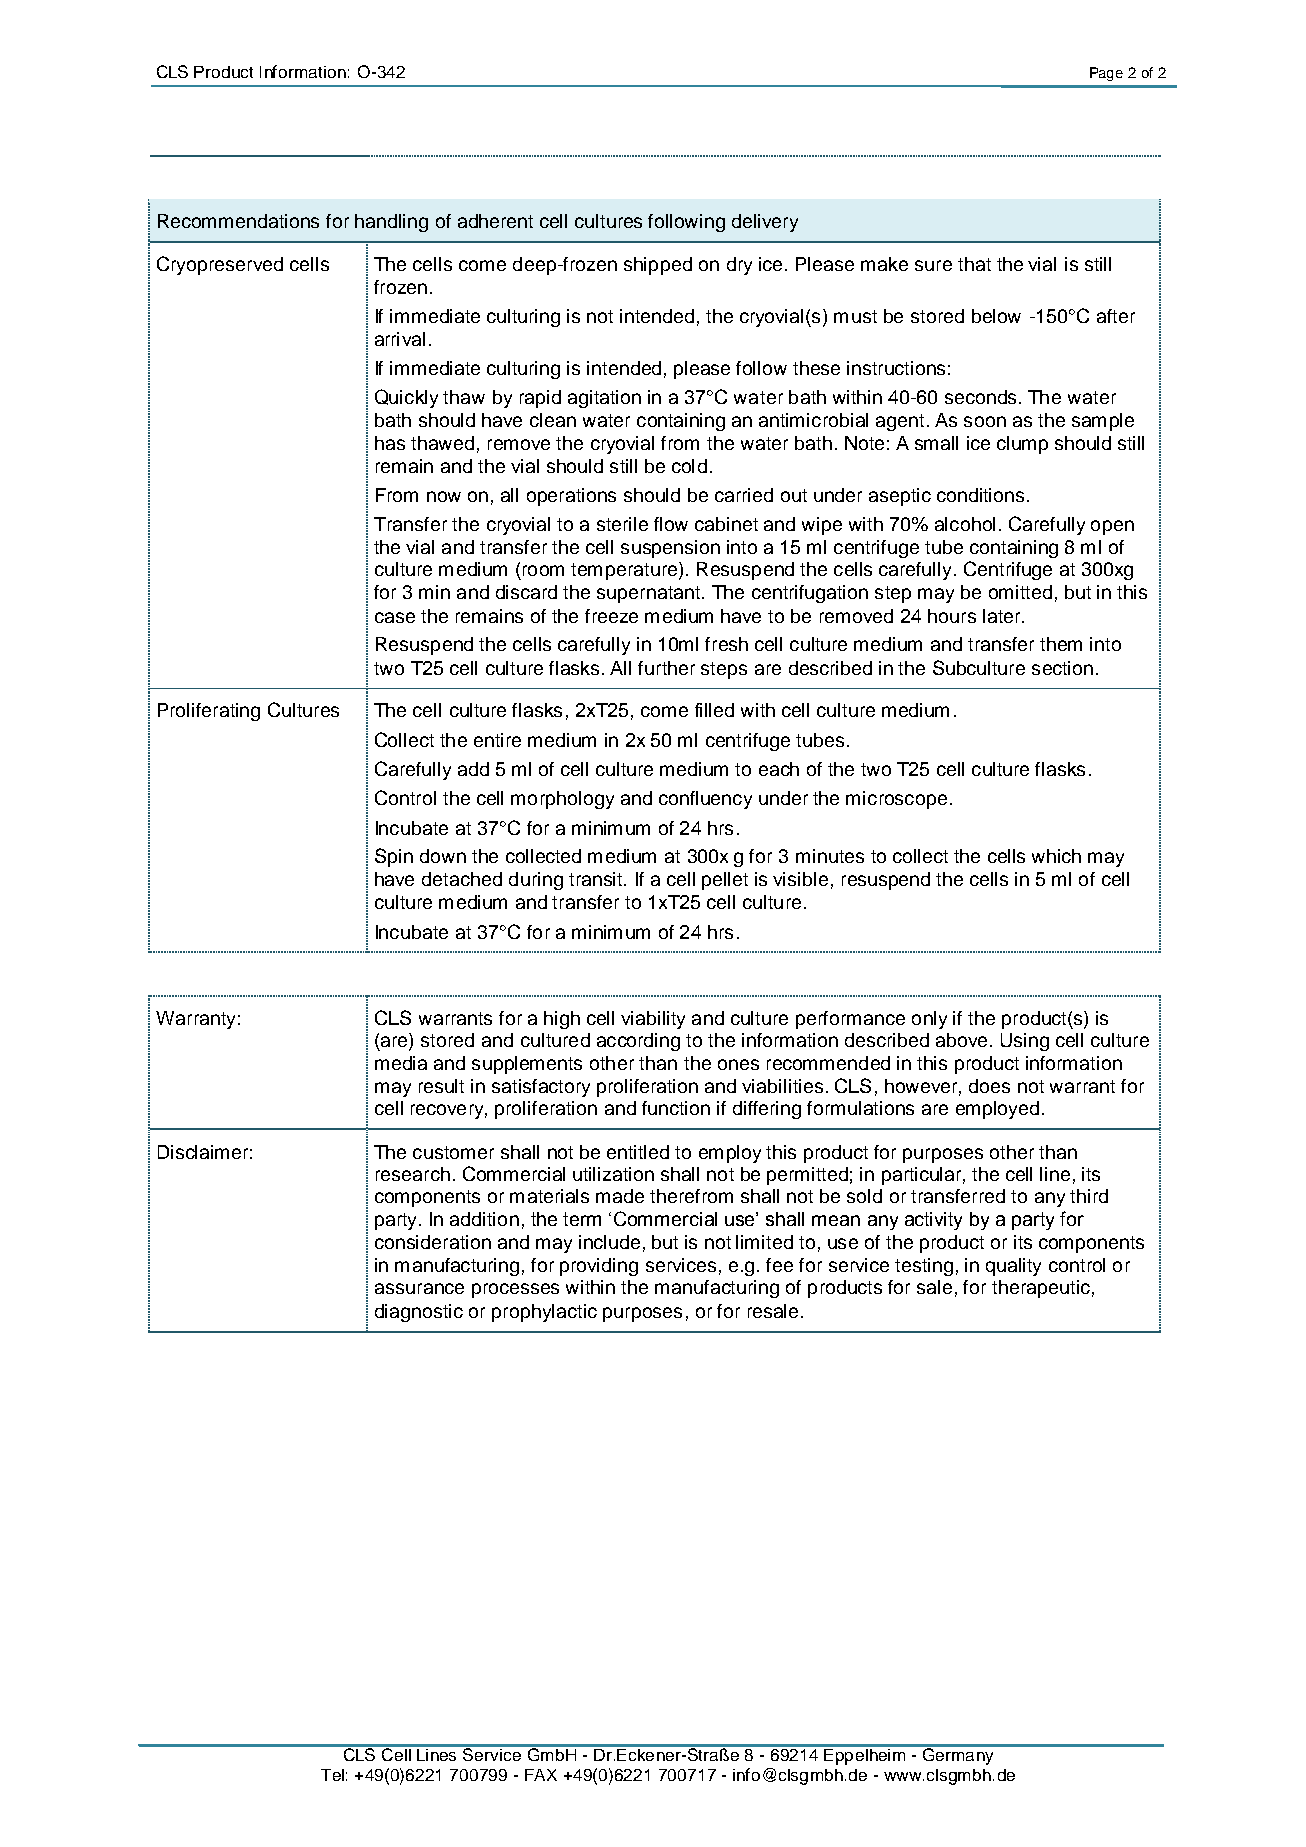  What do you see at coordinates (725, 881) in the document?
I see `pellet` at bounding box center [725, 881].
